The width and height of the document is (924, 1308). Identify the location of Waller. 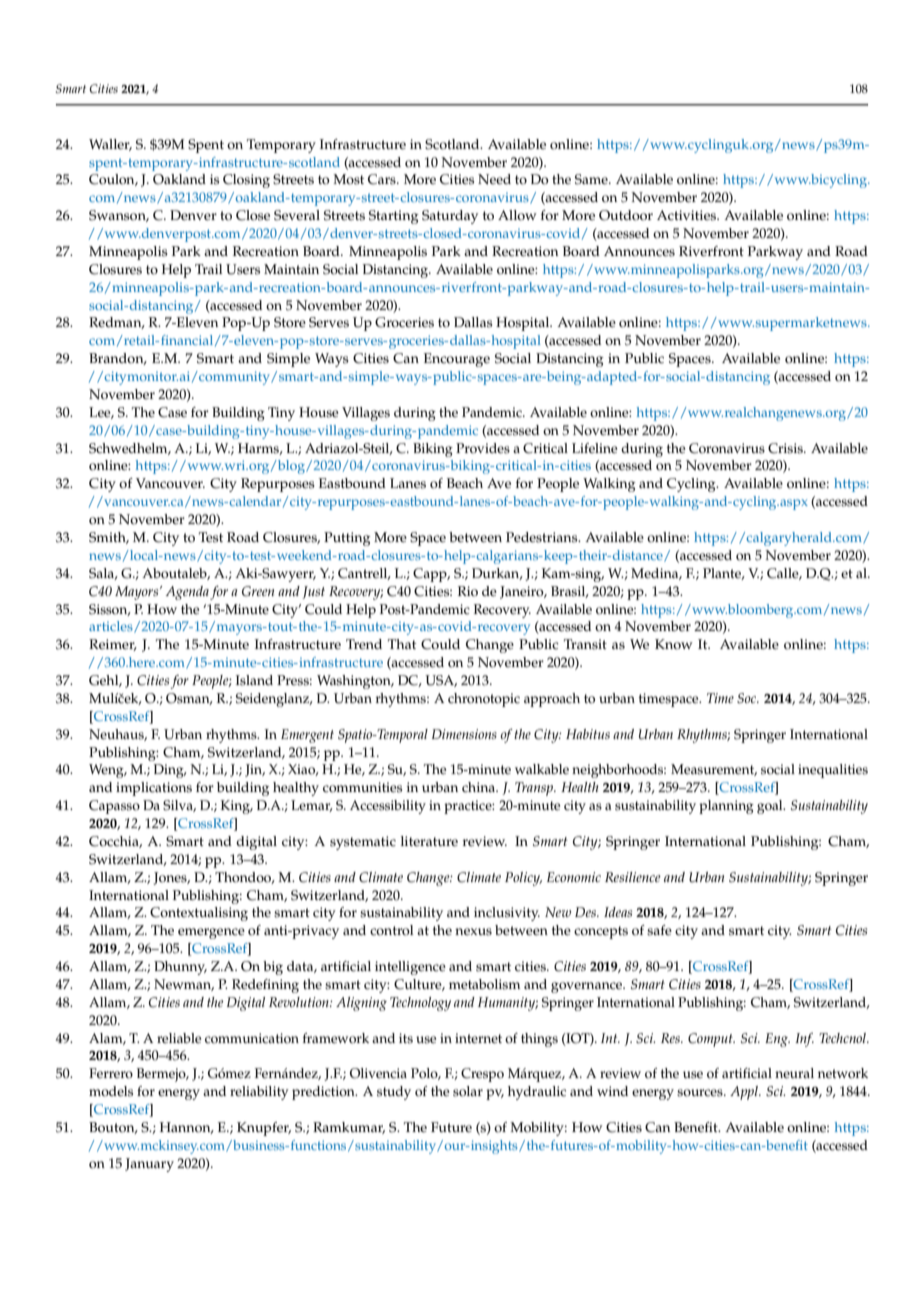
(110, 145).
